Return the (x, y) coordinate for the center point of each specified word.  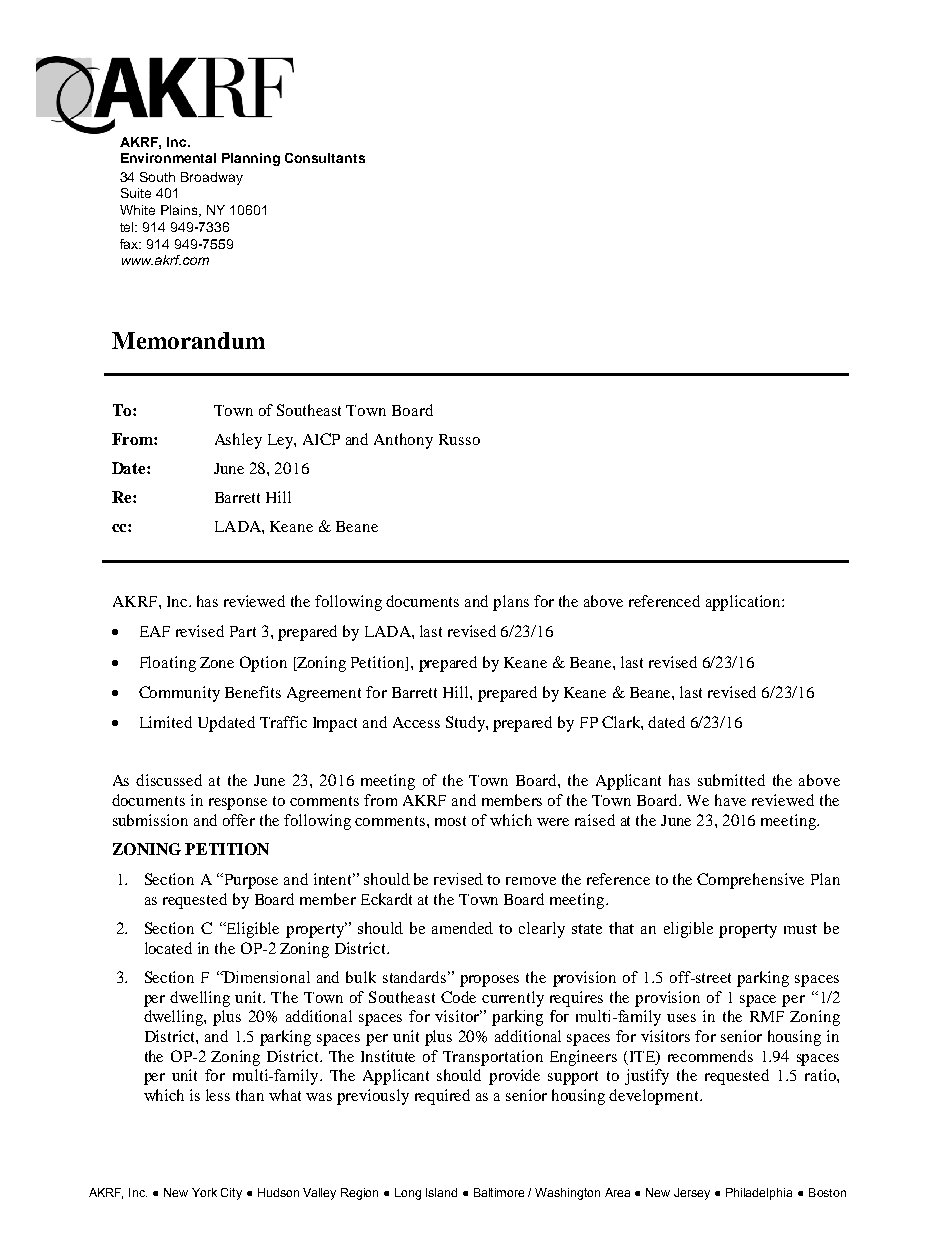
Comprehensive (750, 881)
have (730, 800)
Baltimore (499, 1192)
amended (462, 928)
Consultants (325, 158)
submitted (731, 780)
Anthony (403, 441)
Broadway (212, 178)
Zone (217, 662)
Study (466, 724)
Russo (459, 439)
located (168, 948)
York (204, 1192)
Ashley (238, 441)
